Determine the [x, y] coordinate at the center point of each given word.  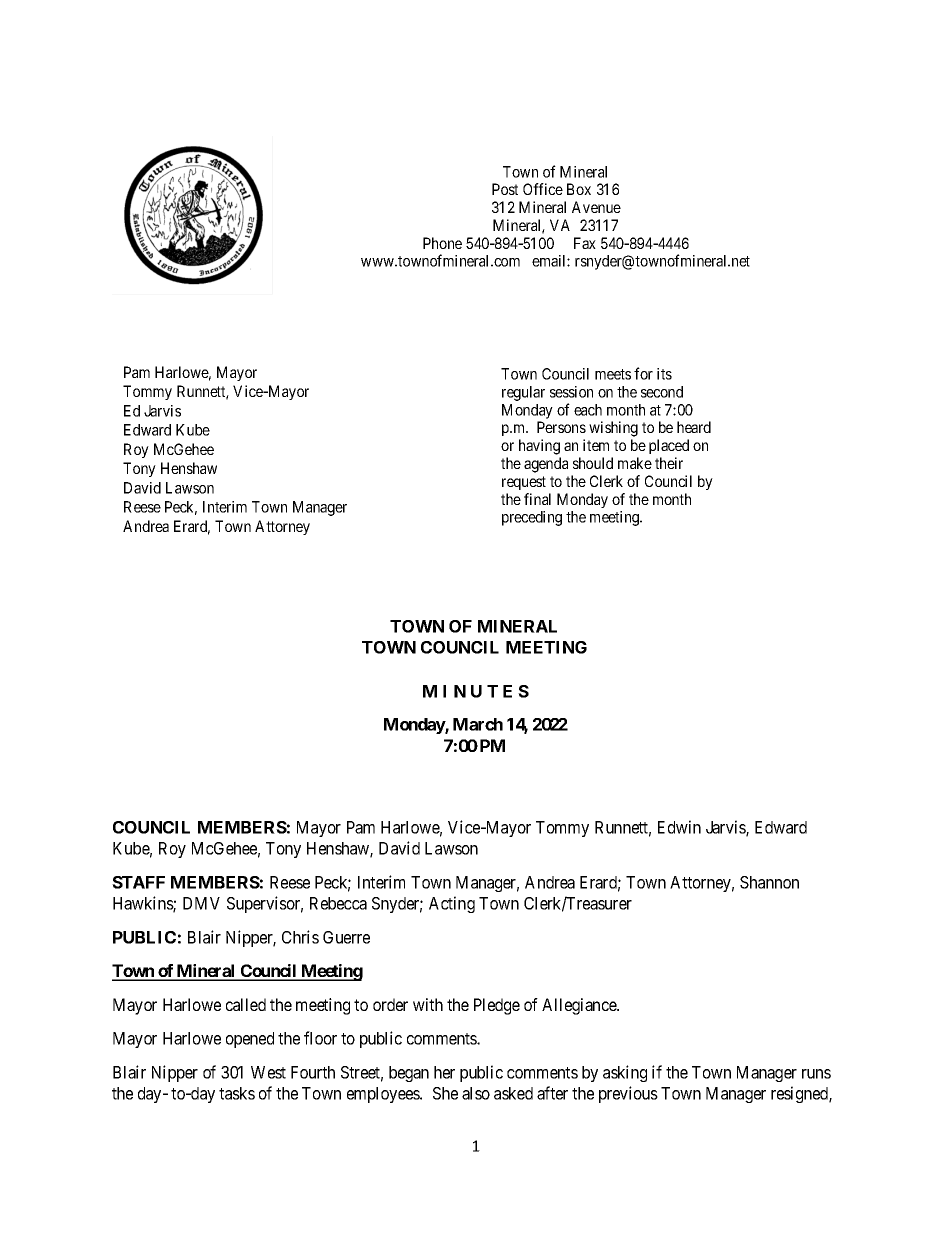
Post [505, 189]
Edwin [679, 827]
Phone [442, 243]
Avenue [596, 207]
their [669, 463]
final [537, 499]
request [524, 483]
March [478, 724]
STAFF [138, 882]
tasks [237, 1093]
